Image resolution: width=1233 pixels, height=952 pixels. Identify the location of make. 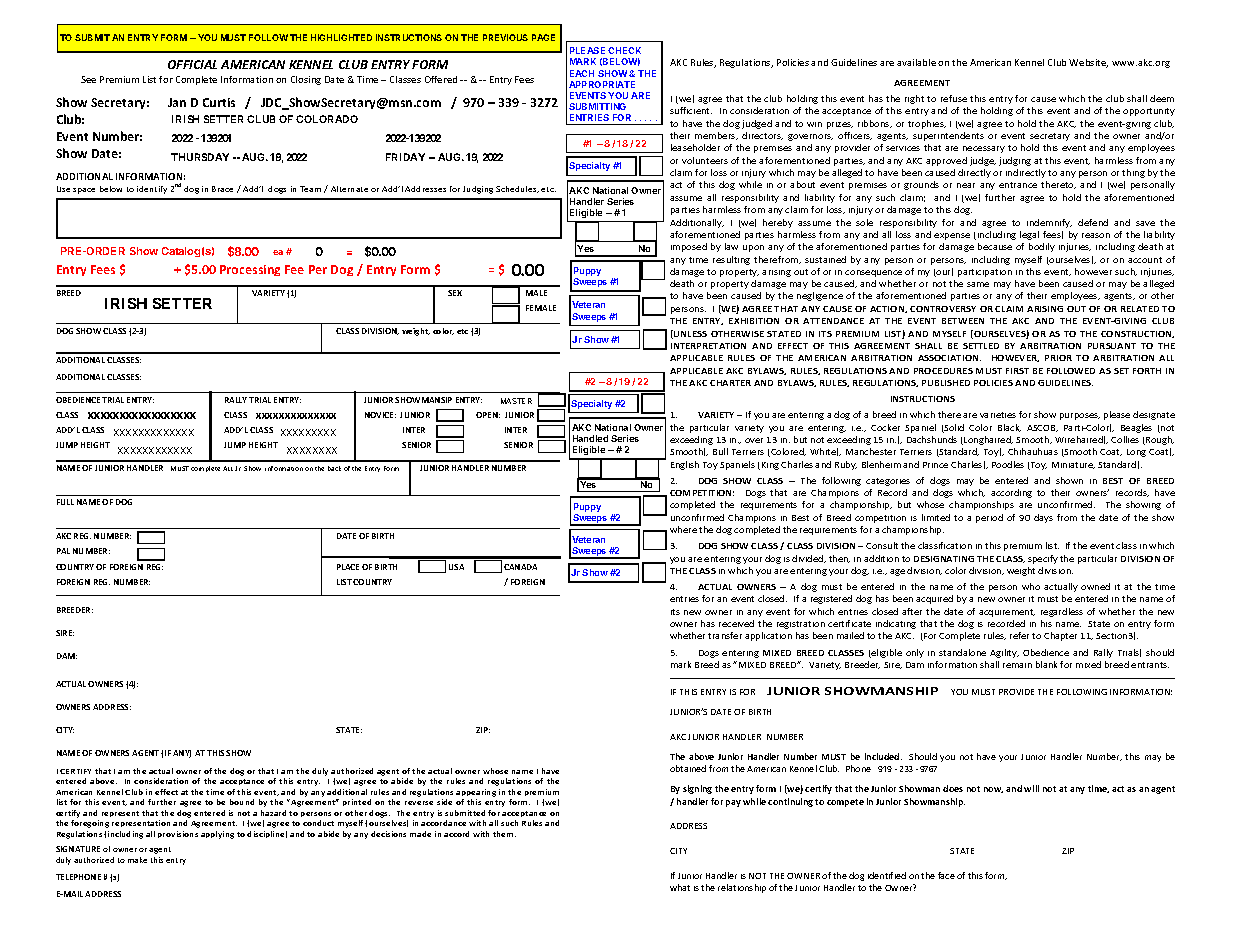
(137, 860).
